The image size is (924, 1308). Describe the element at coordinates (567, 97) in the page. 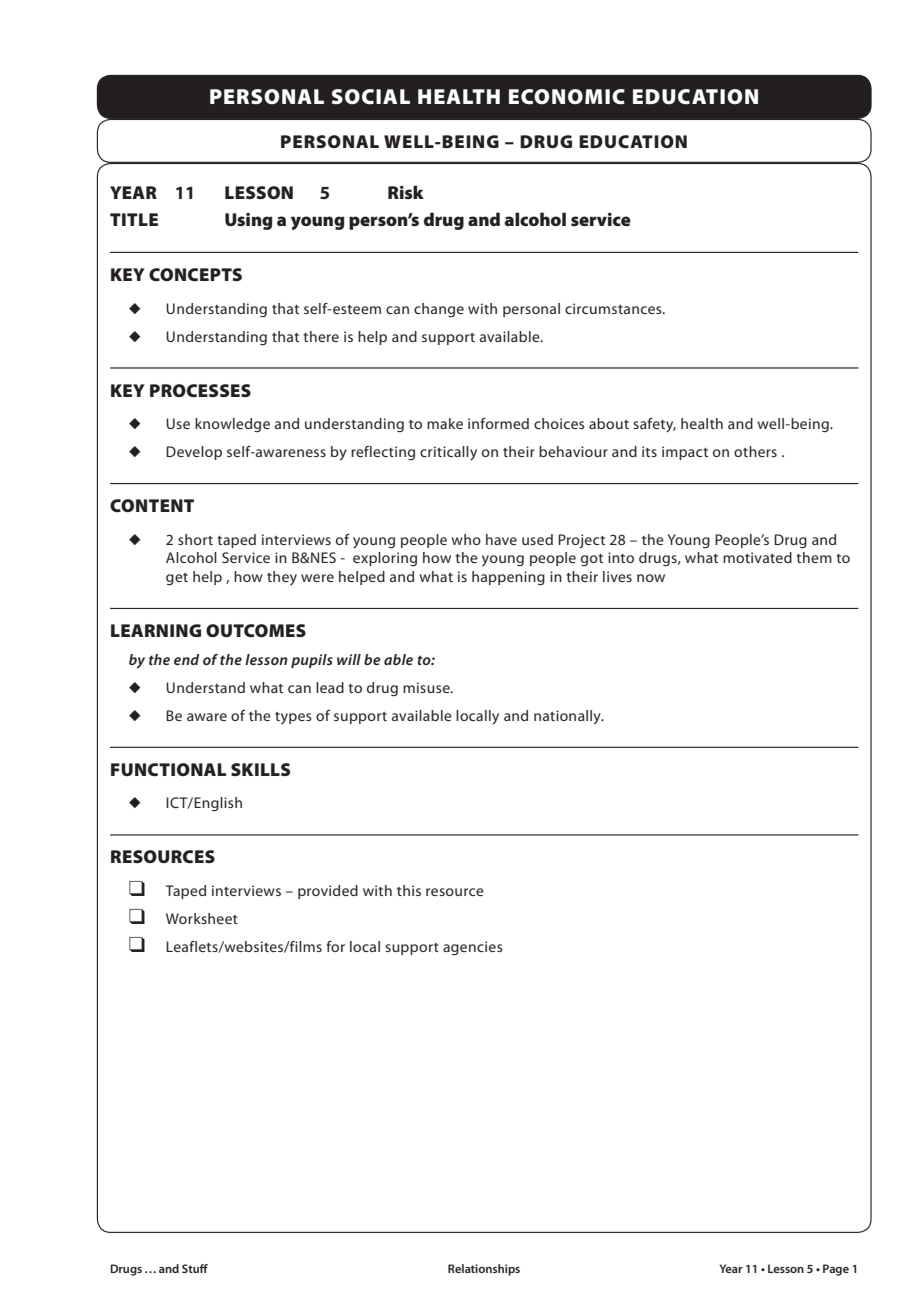

I see `ECONOMIC` at that location.
